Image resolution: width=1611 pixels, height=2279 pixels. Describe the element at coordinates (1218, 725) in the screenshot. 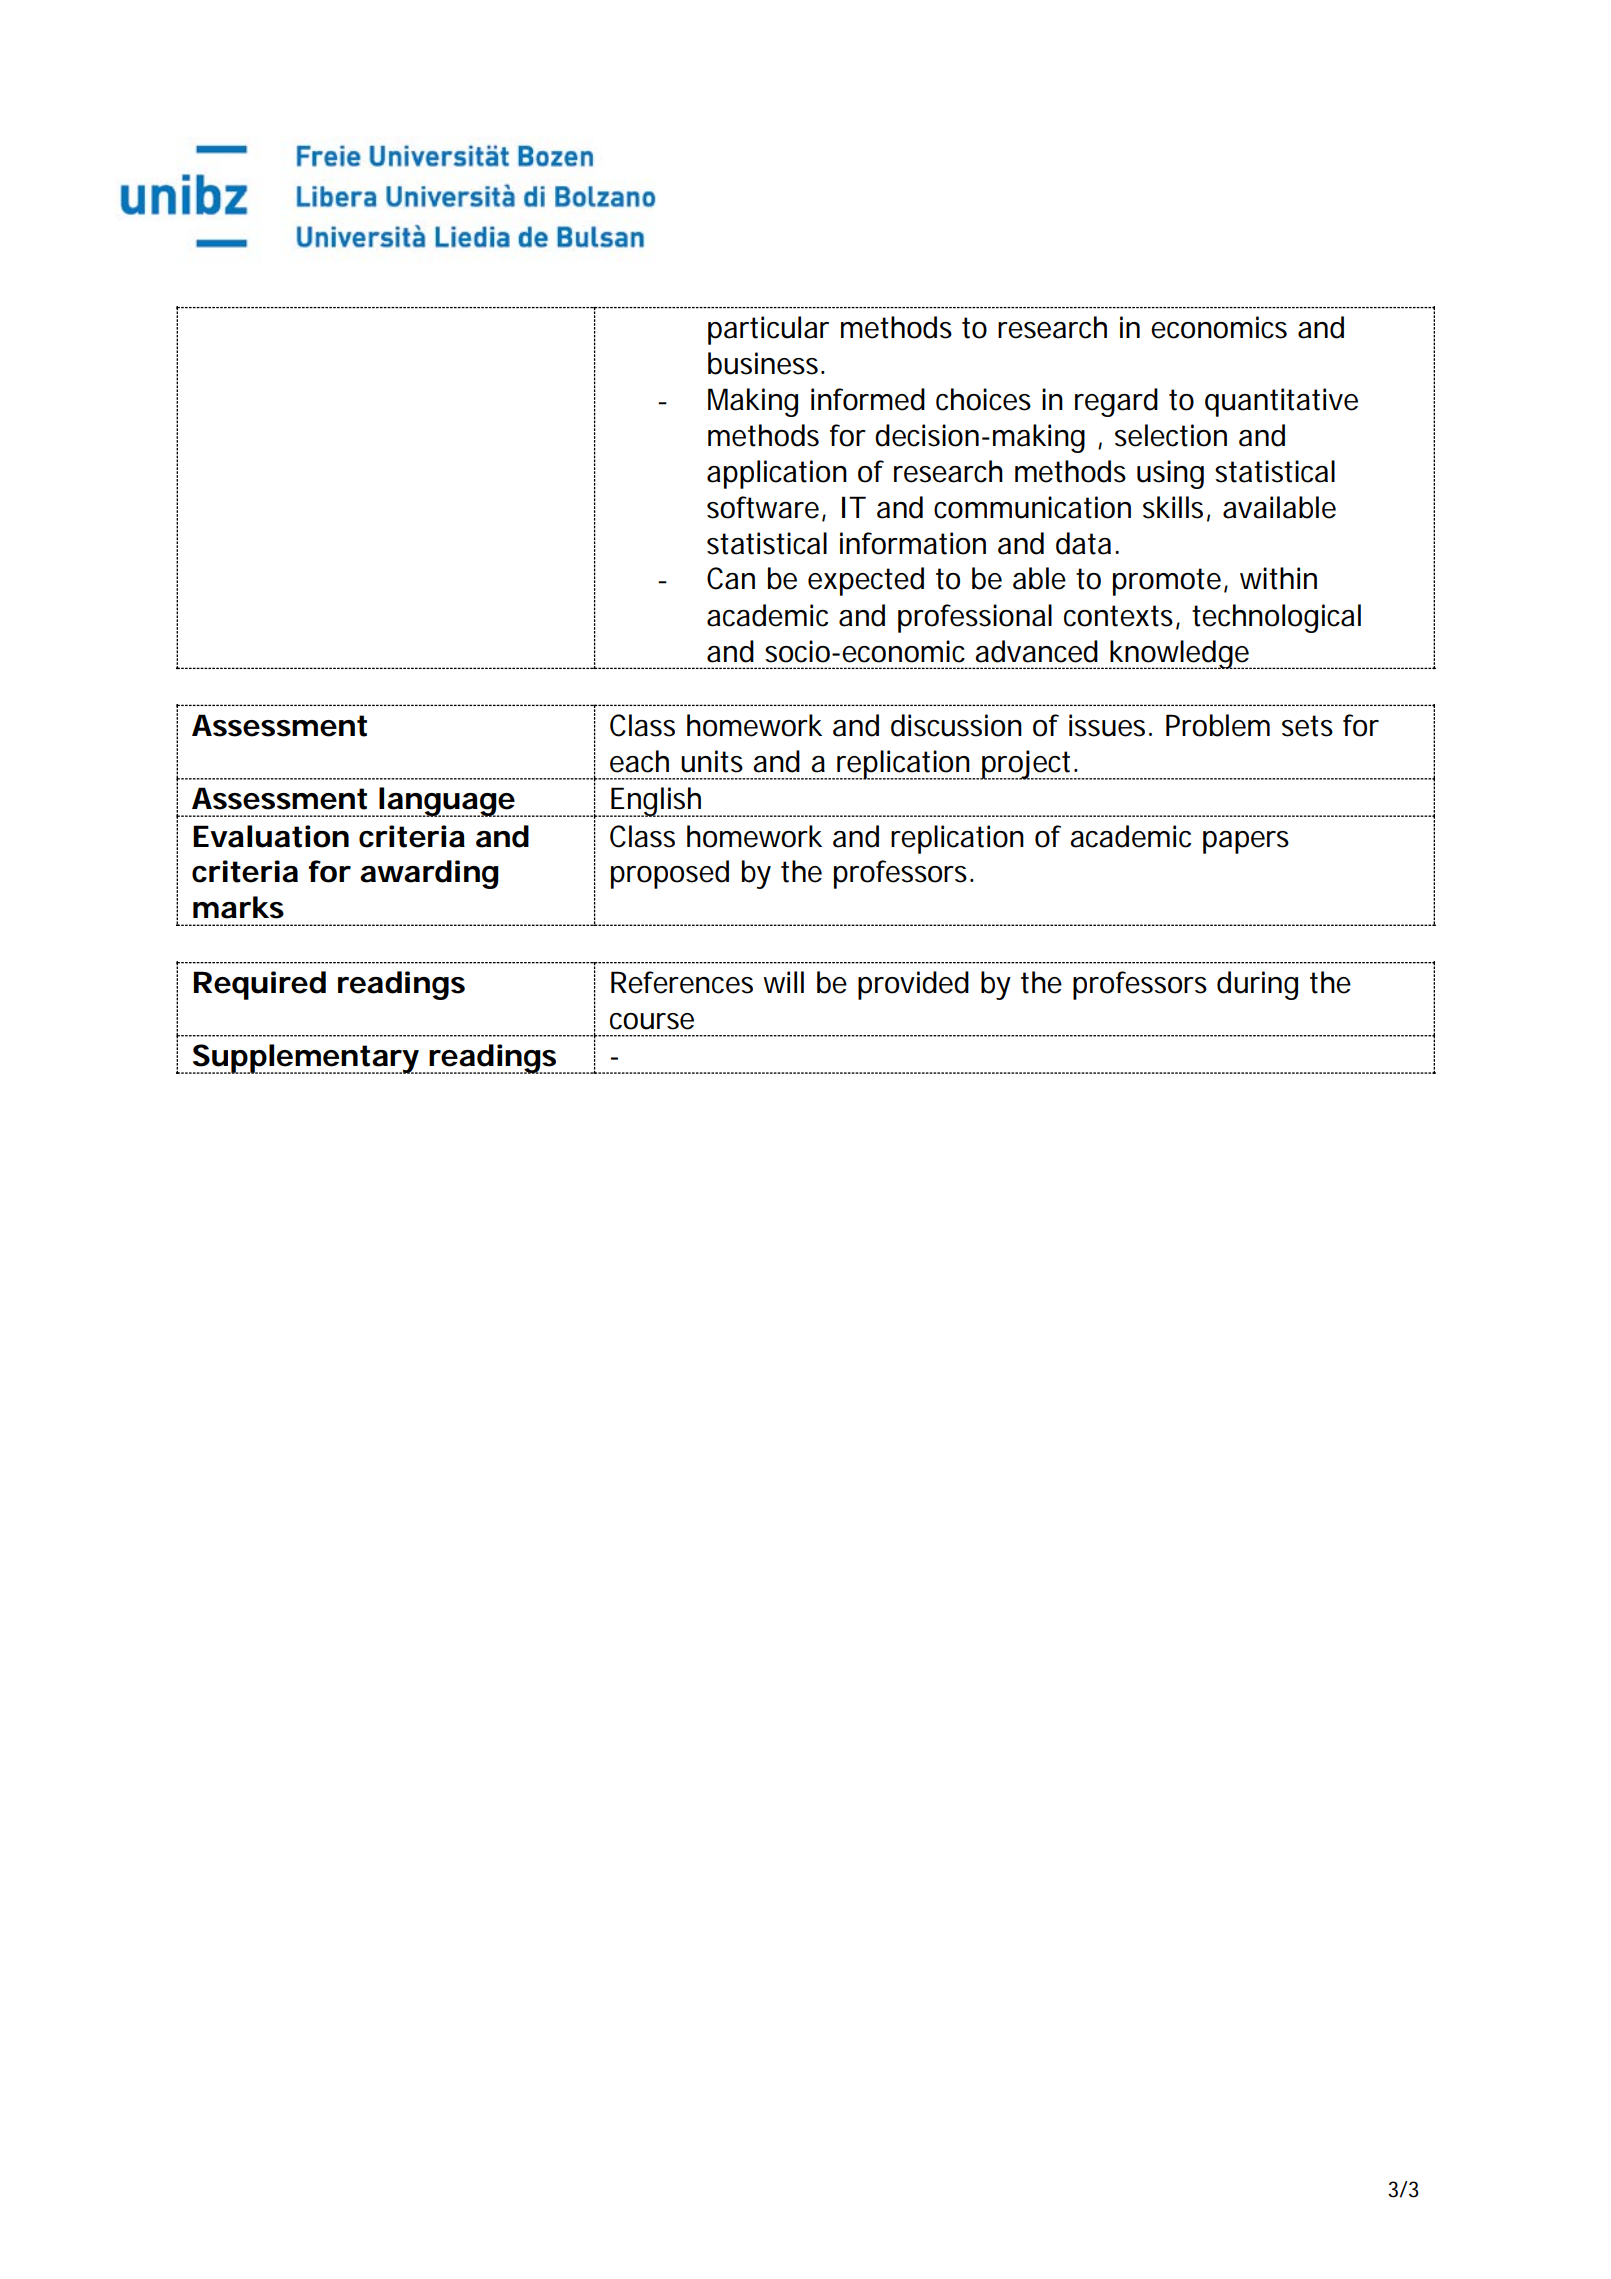

I see `Problem` at that location.
